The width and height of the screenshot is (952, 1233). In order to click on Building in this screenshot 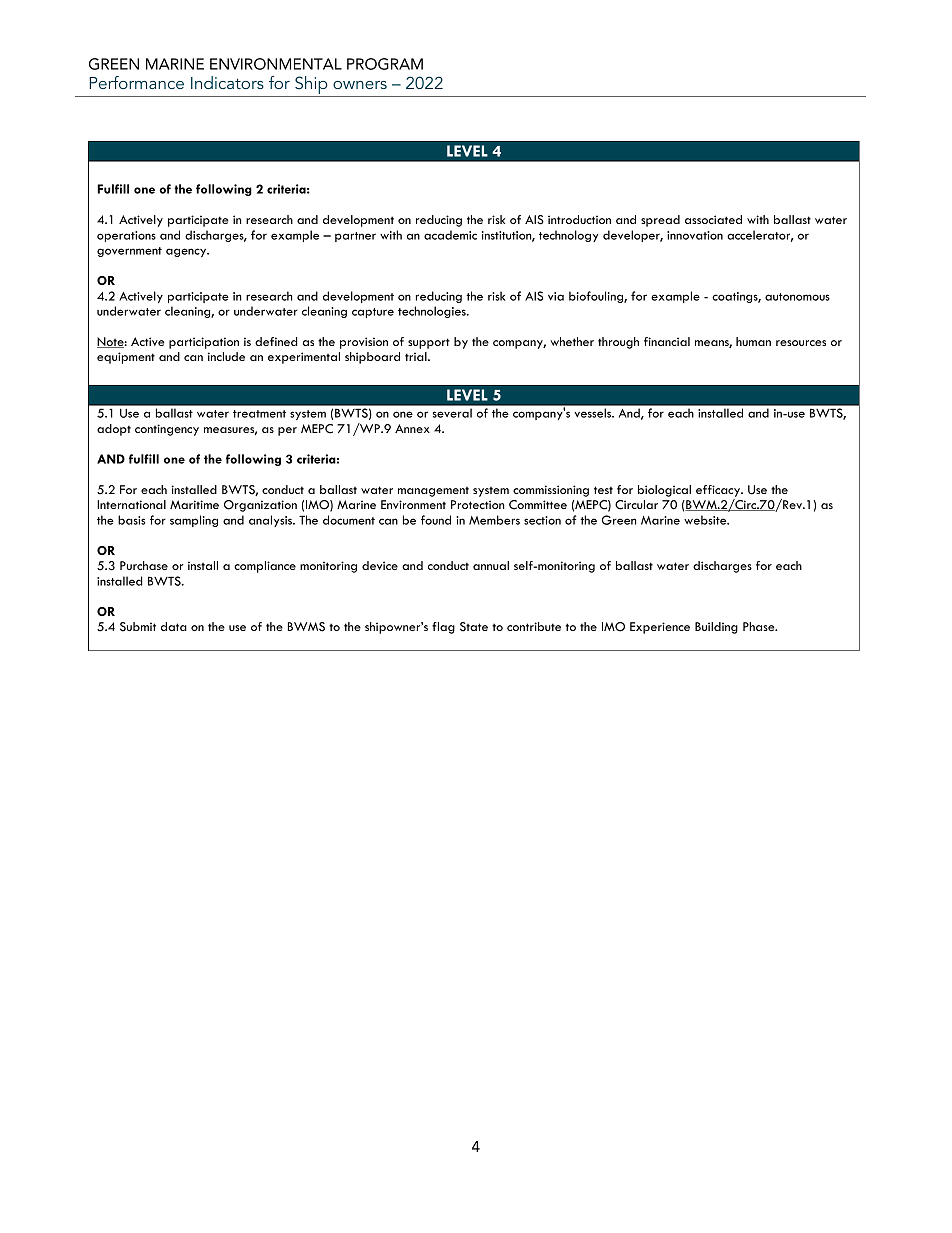, I will do `click(716, 628)`.
